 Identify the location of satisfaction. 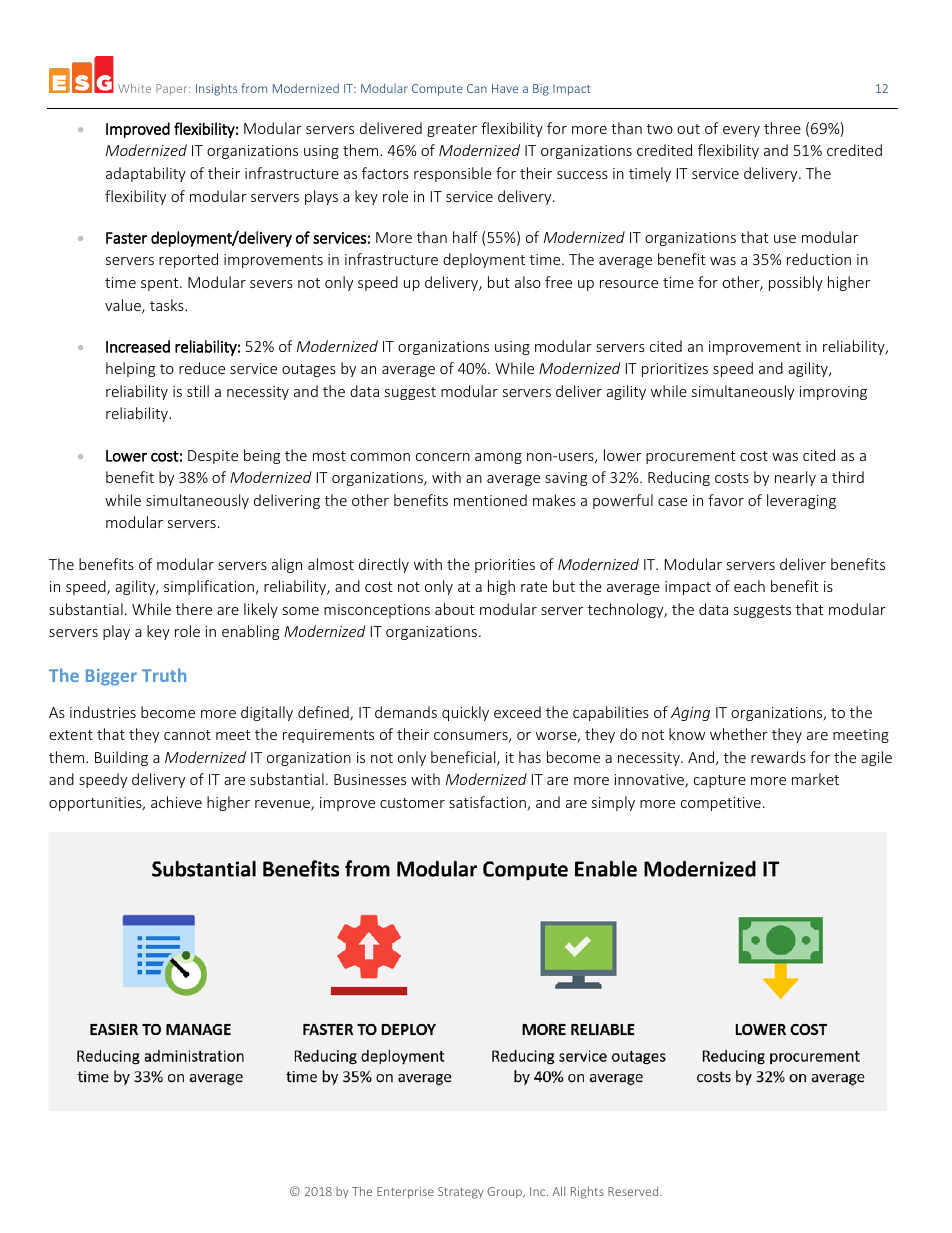
(488, 803).
